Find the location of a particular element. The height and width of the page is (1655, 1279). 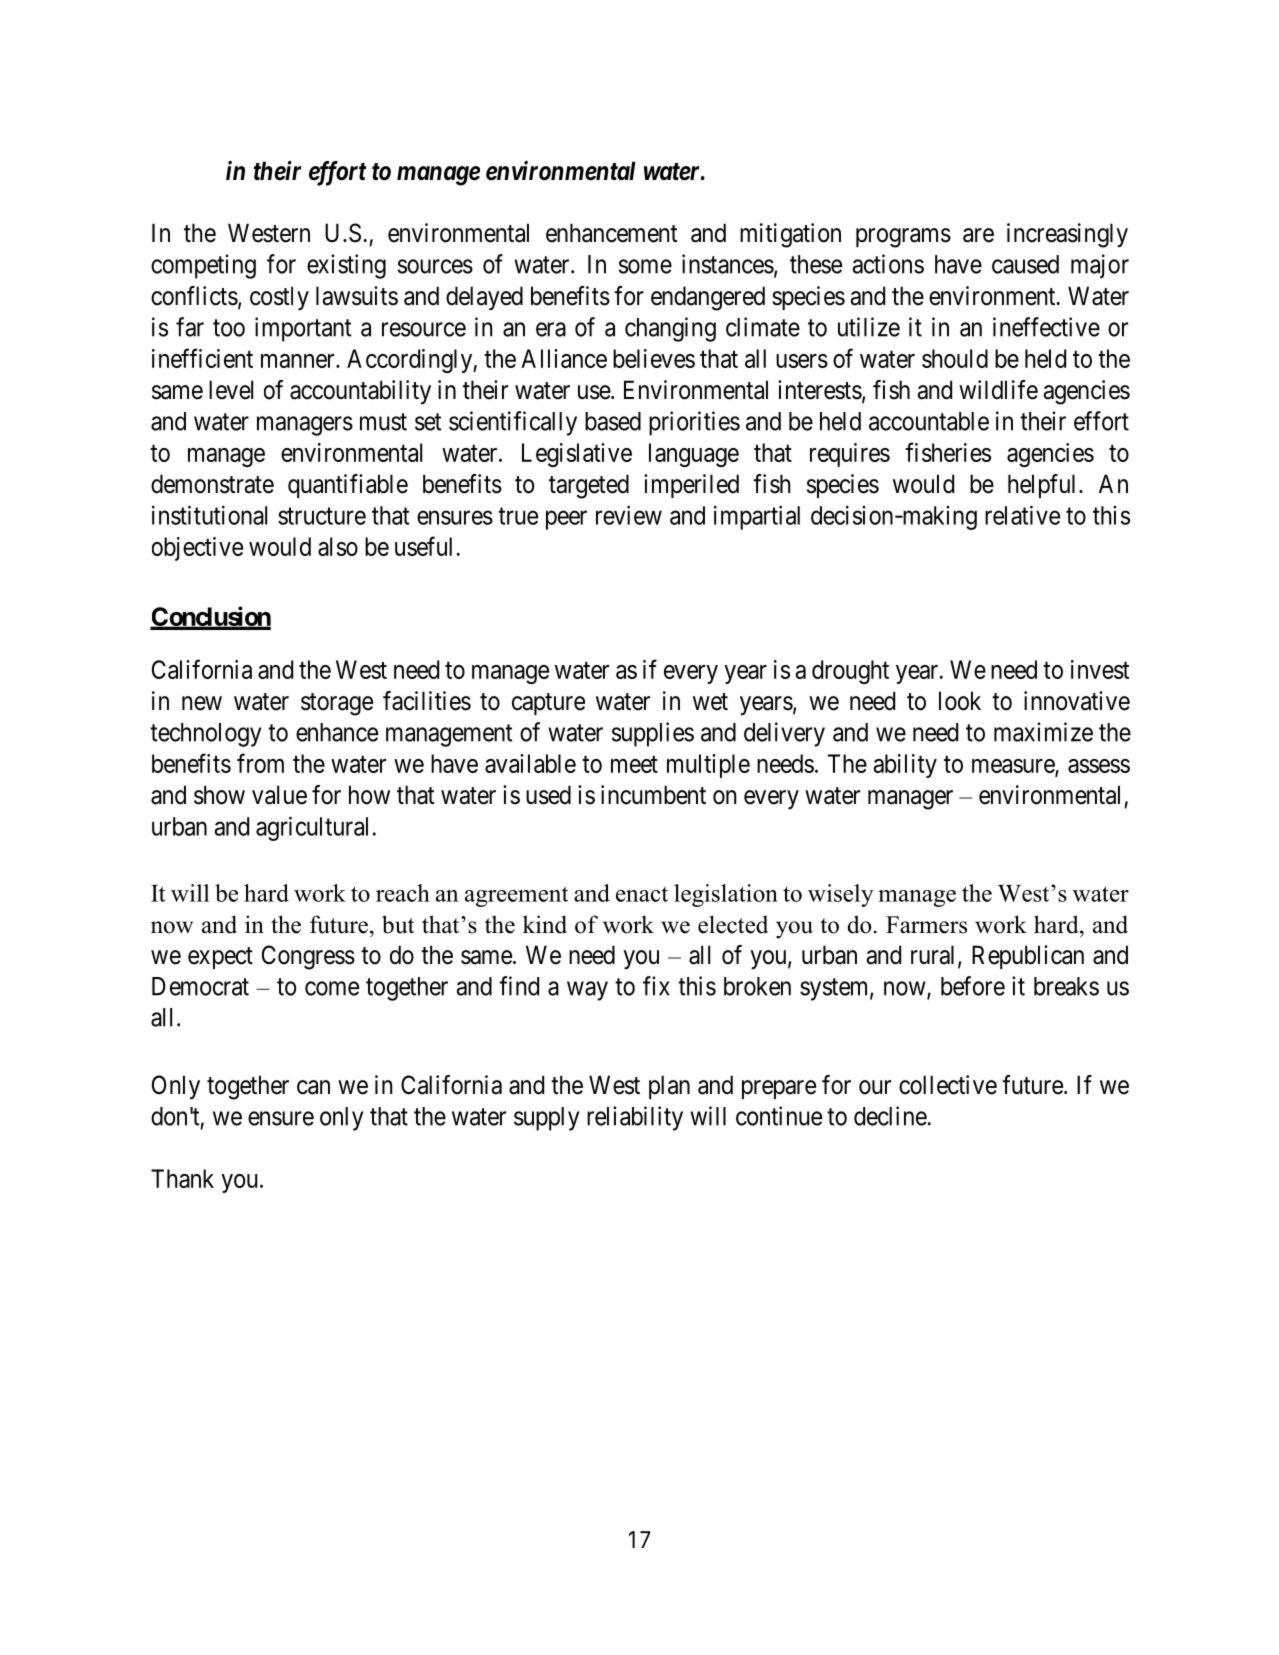

Thank is located at coordinates (182, 1178).
